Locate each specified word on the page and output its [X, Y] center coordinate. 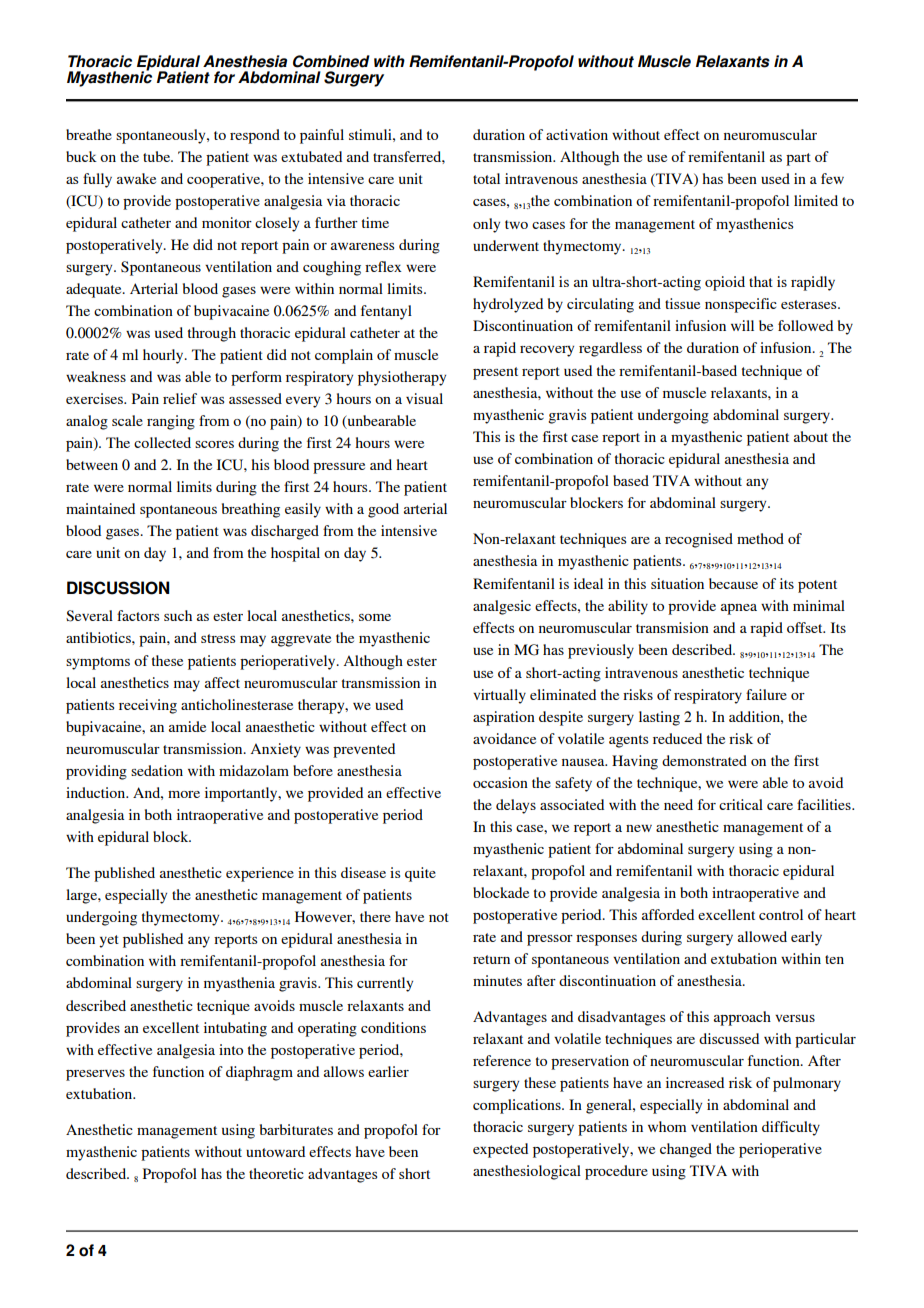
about [811, 436]
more [184, 794]
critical [741, 804]
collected [162, 442]
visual [424, 398]
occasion [500, 782]
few [832, 178]
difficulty [791, 1128]
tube [157, 156]
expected [500, 1150]
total [486, 178]
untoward [275, 1151]
